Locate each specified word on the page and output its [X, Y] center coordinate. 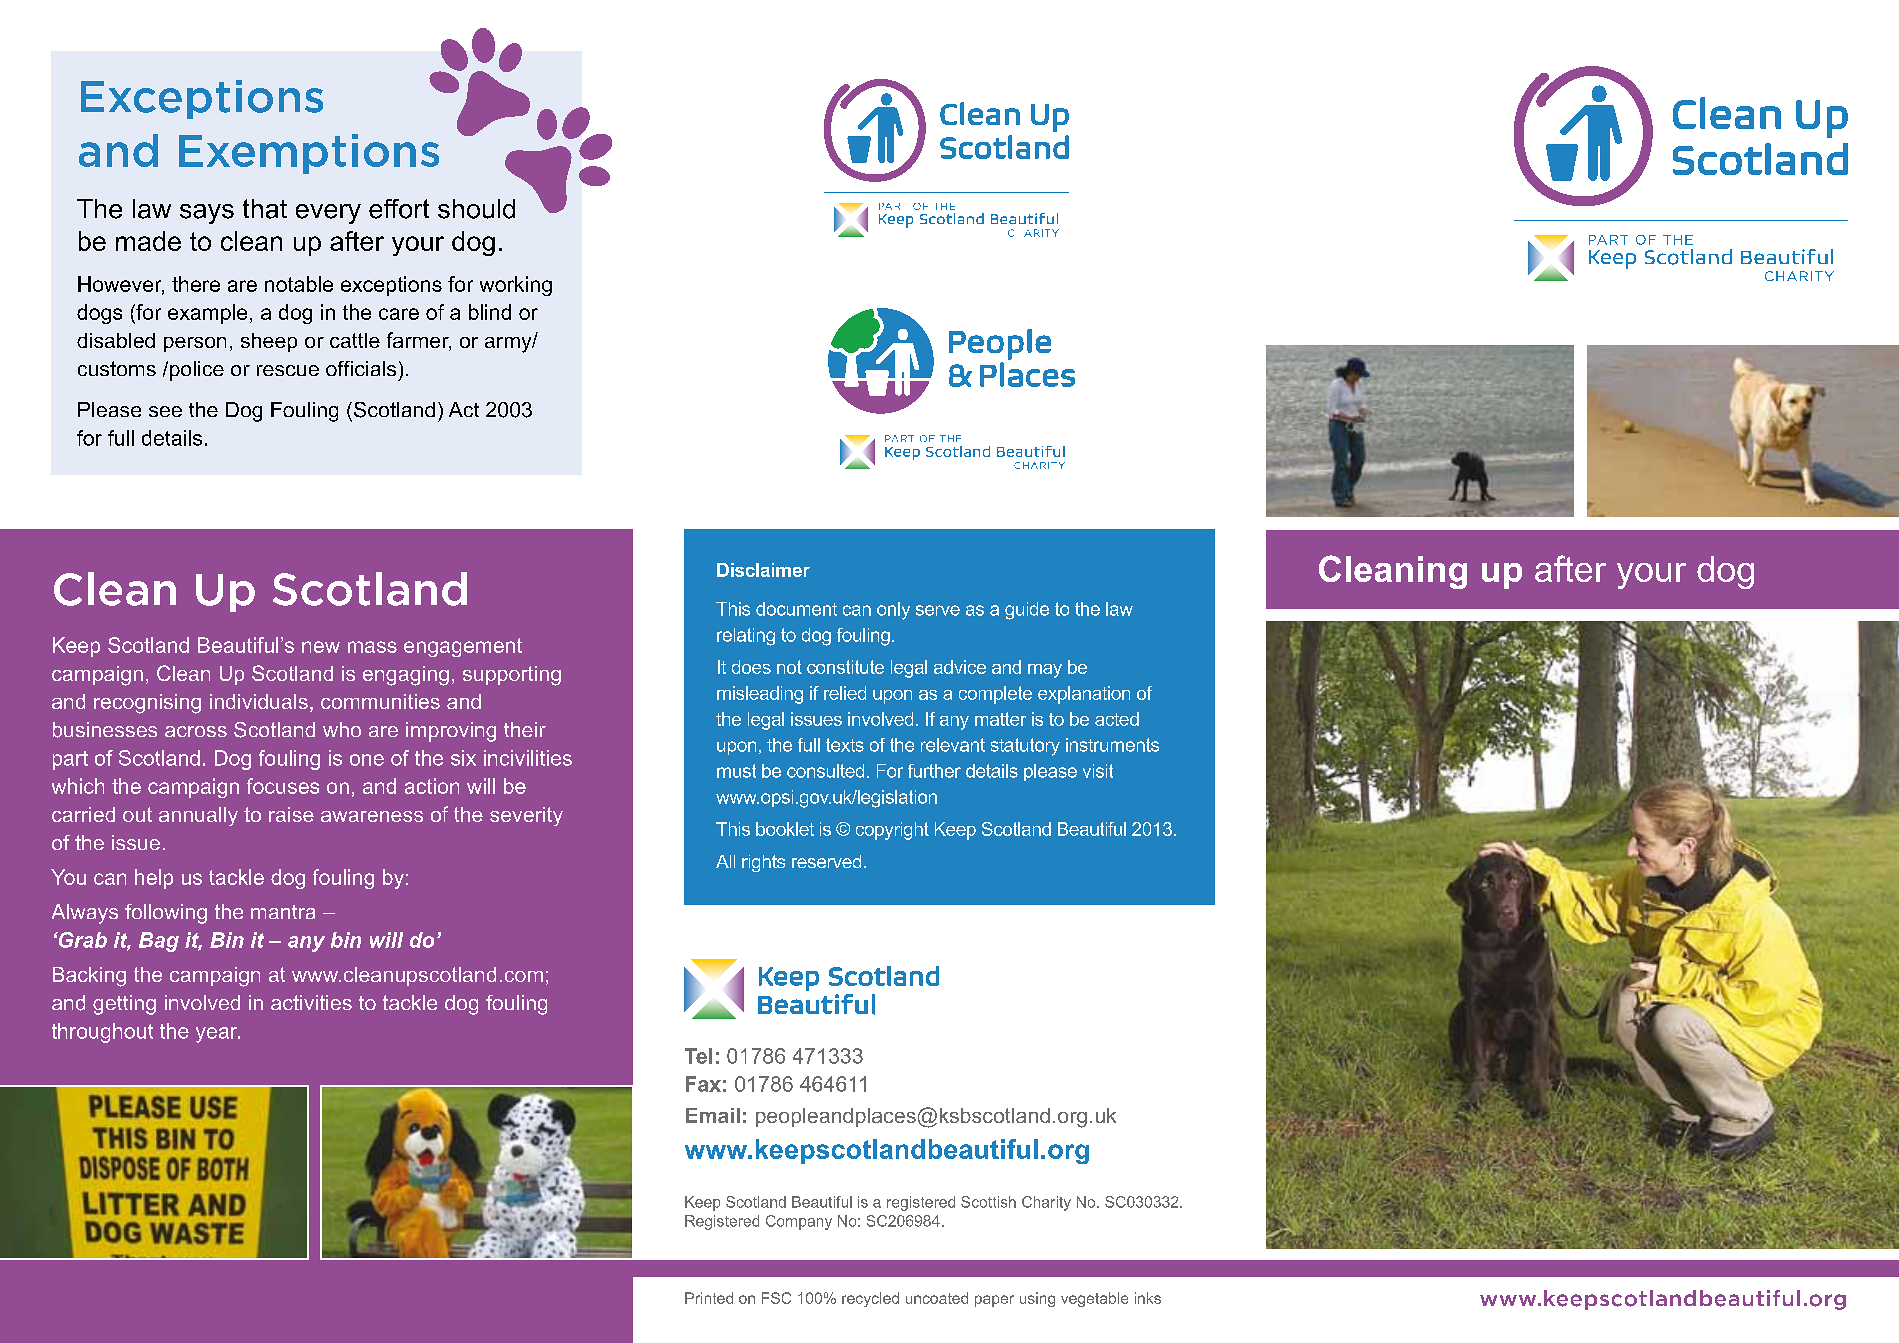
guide [1027, 611]
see [165, 411]
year [218, 1035]
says [207, 214]
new [321, 647]
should [476, 209]
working [516, 286]
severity [526, 816]
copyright [892, 831]
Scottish [988, 1202]
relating [746, 637]
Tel [698, 1056]
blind [490, 312]
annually [198, 816]
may [1045, 671]
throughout [102, 1033]
